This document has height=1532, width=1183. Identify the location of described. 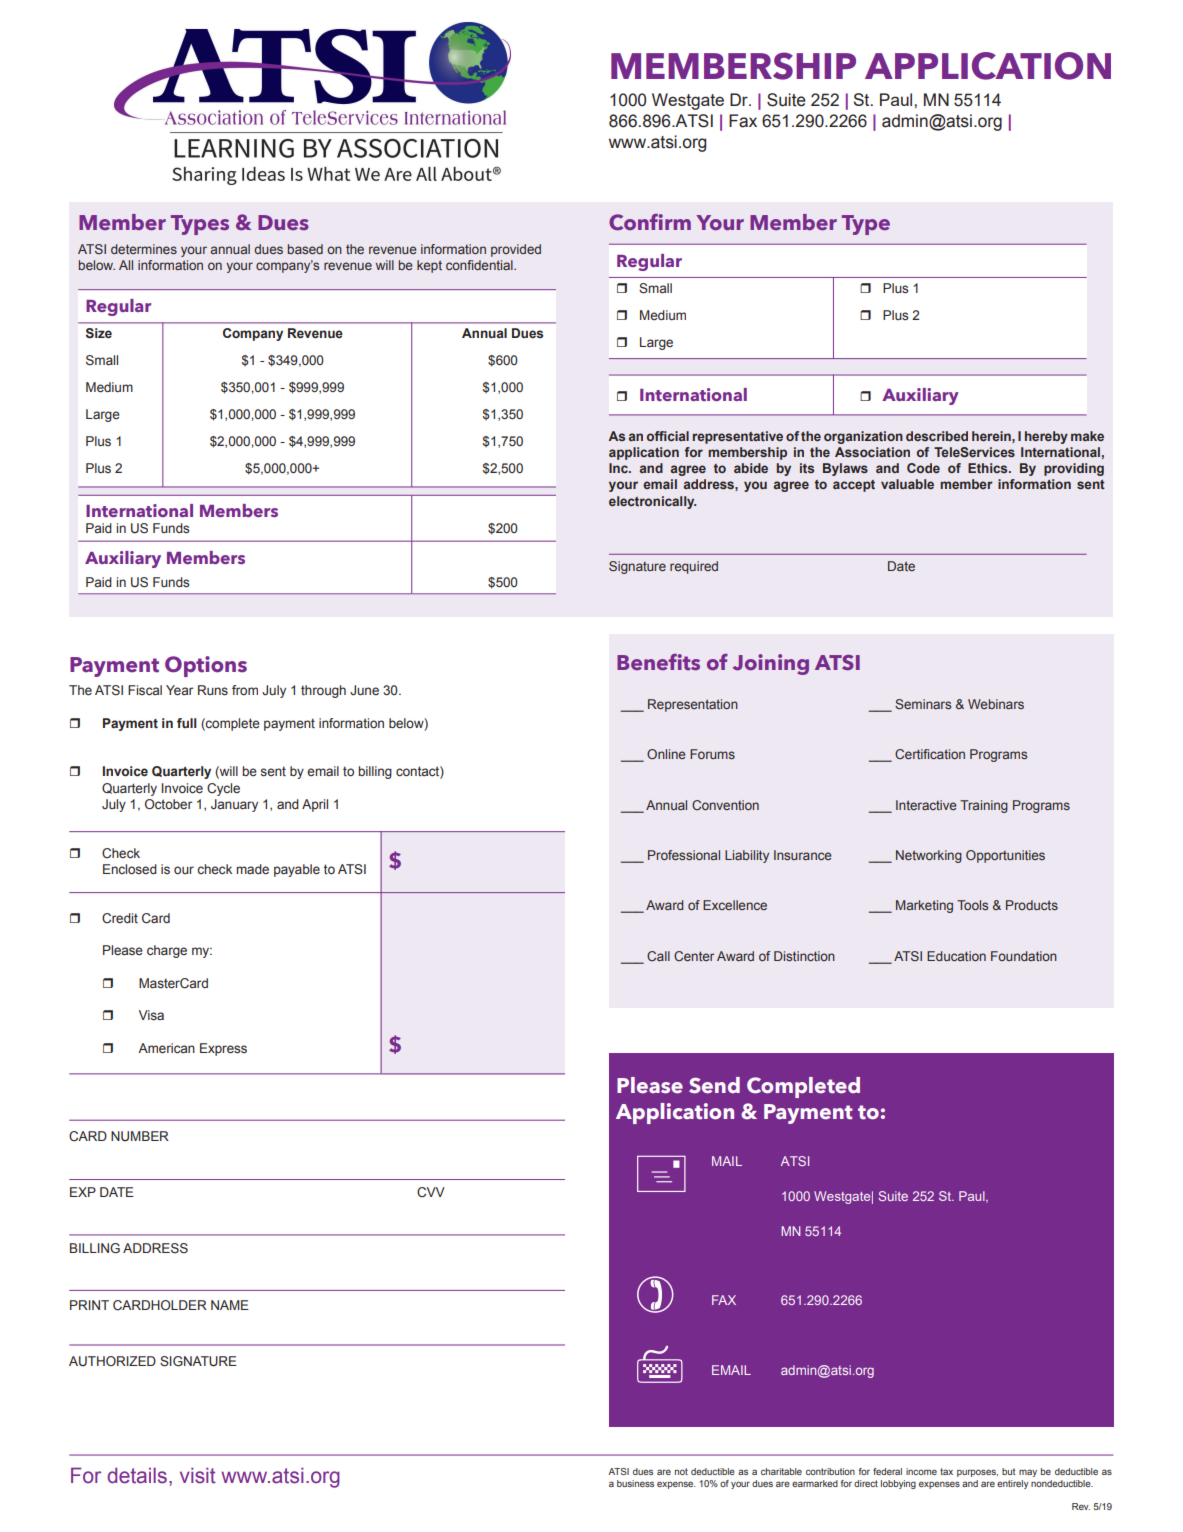
(937, 436).
